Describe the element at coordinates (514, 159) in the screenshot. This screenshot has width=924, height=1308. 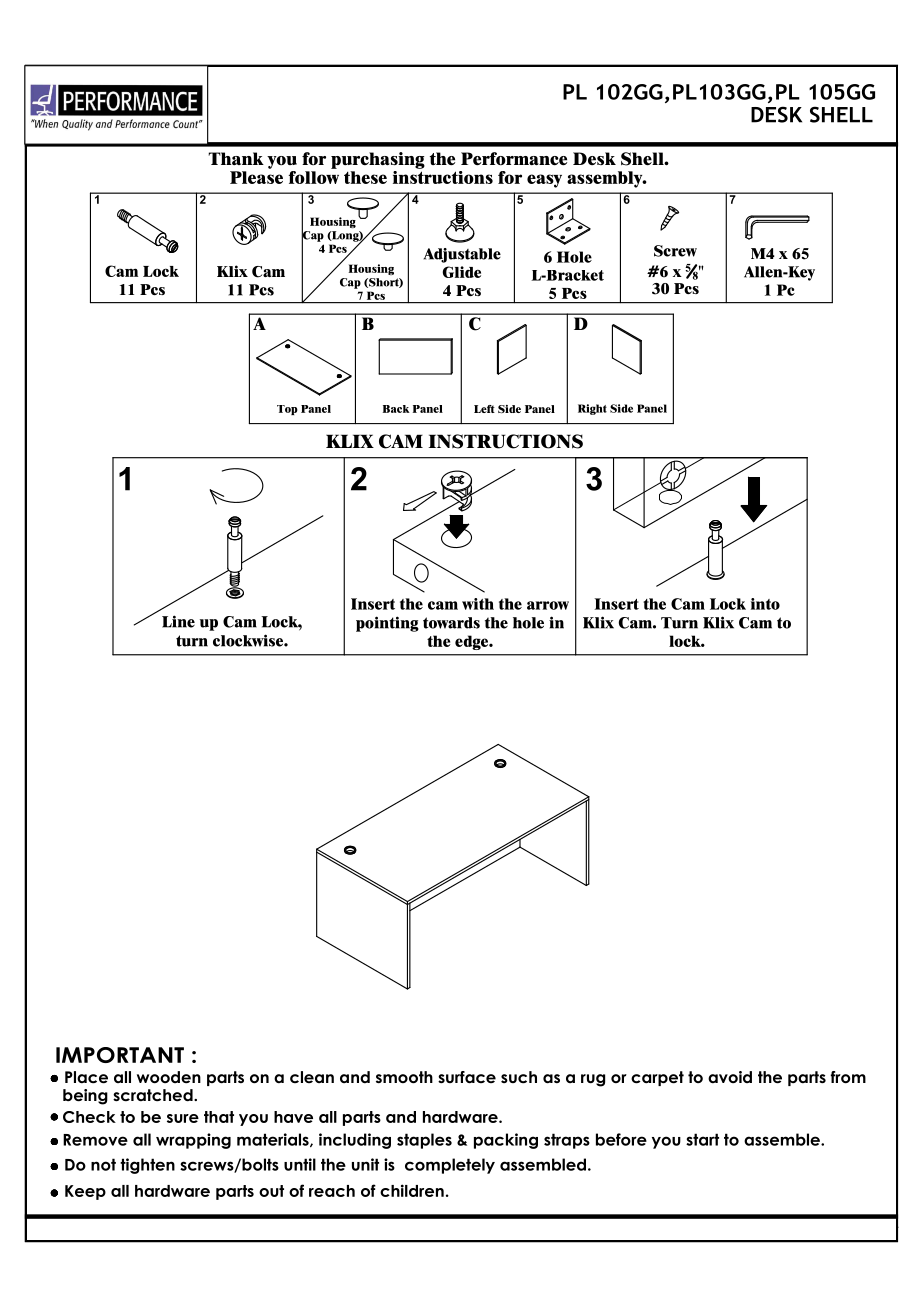
I see `Performance` at that location.
